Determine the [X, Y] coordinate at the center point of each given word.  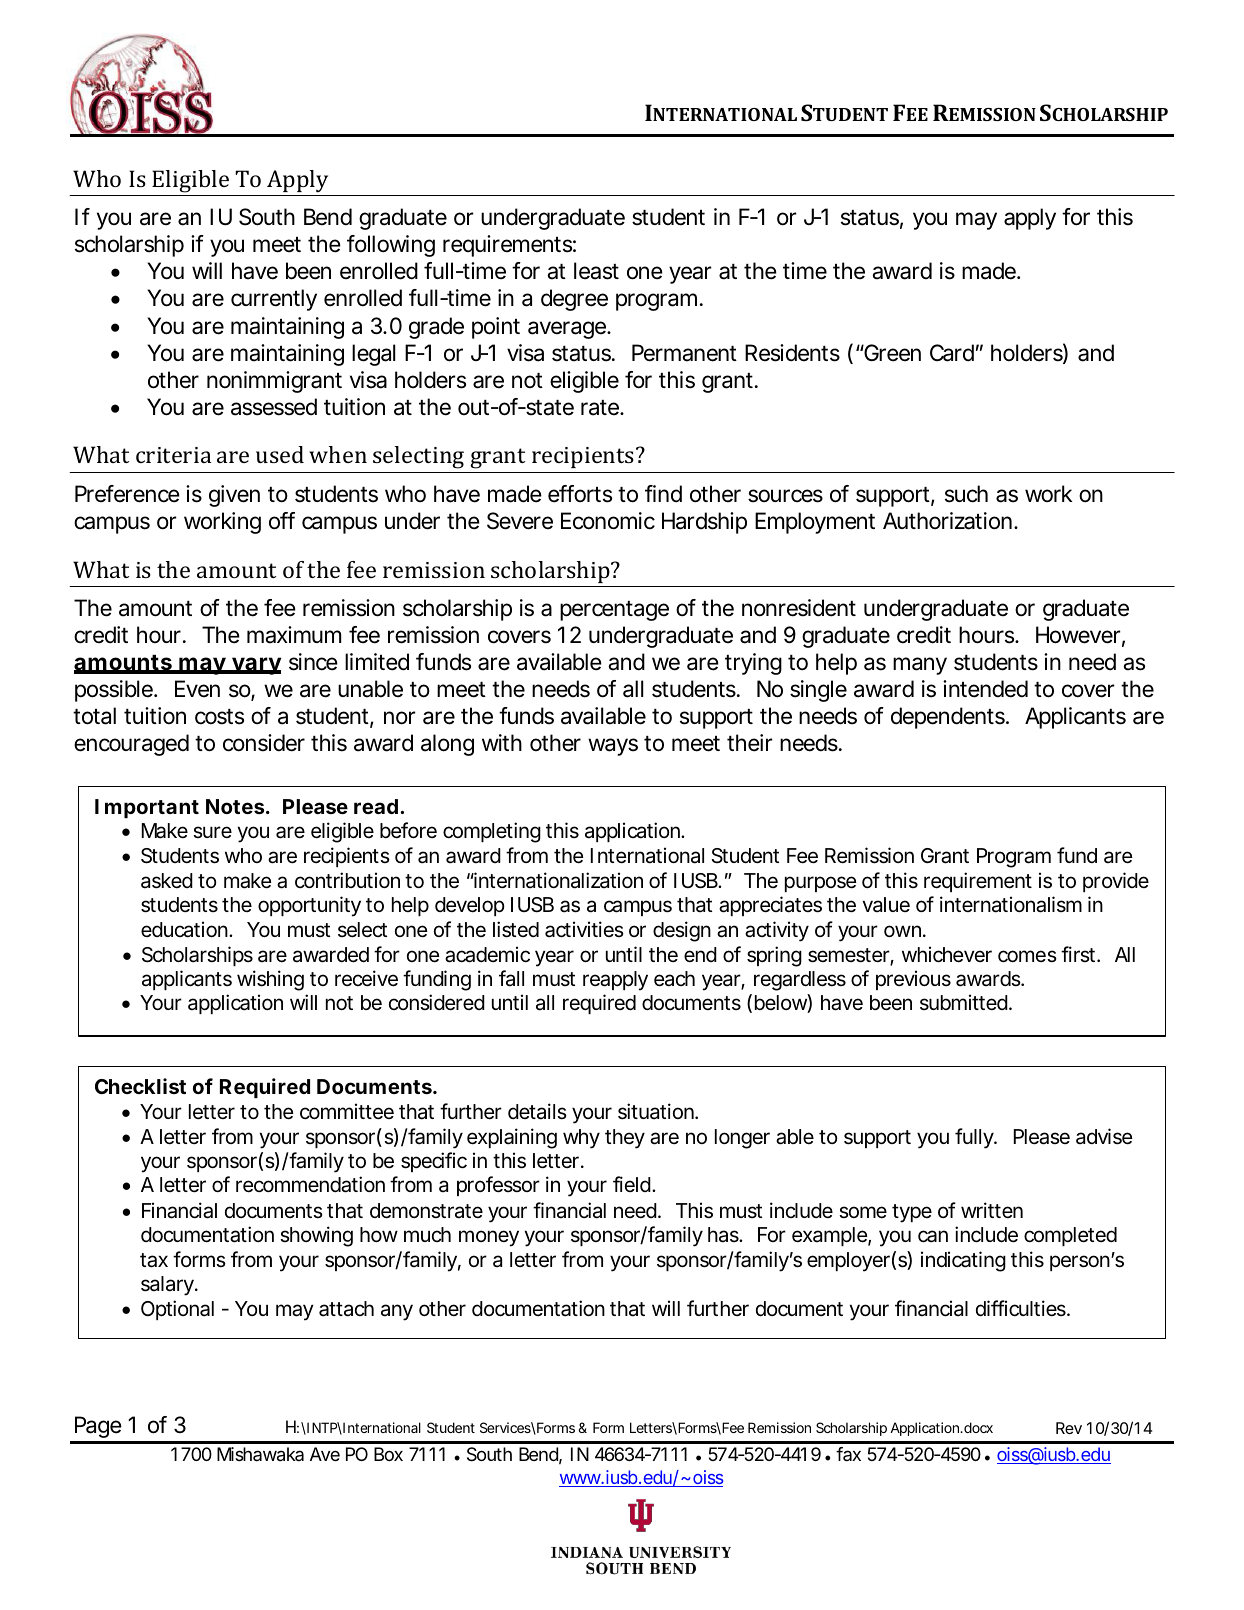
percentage [614, 611]
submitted [965, 1002]
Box [388, 1454]
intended [985, 689]
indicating [963, 1261]
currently [274, 300]
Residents [792, 353]
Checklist [140, 1086]
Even [197, 688]
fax [848, 1454]
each [674, 979]
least [596, 271]
